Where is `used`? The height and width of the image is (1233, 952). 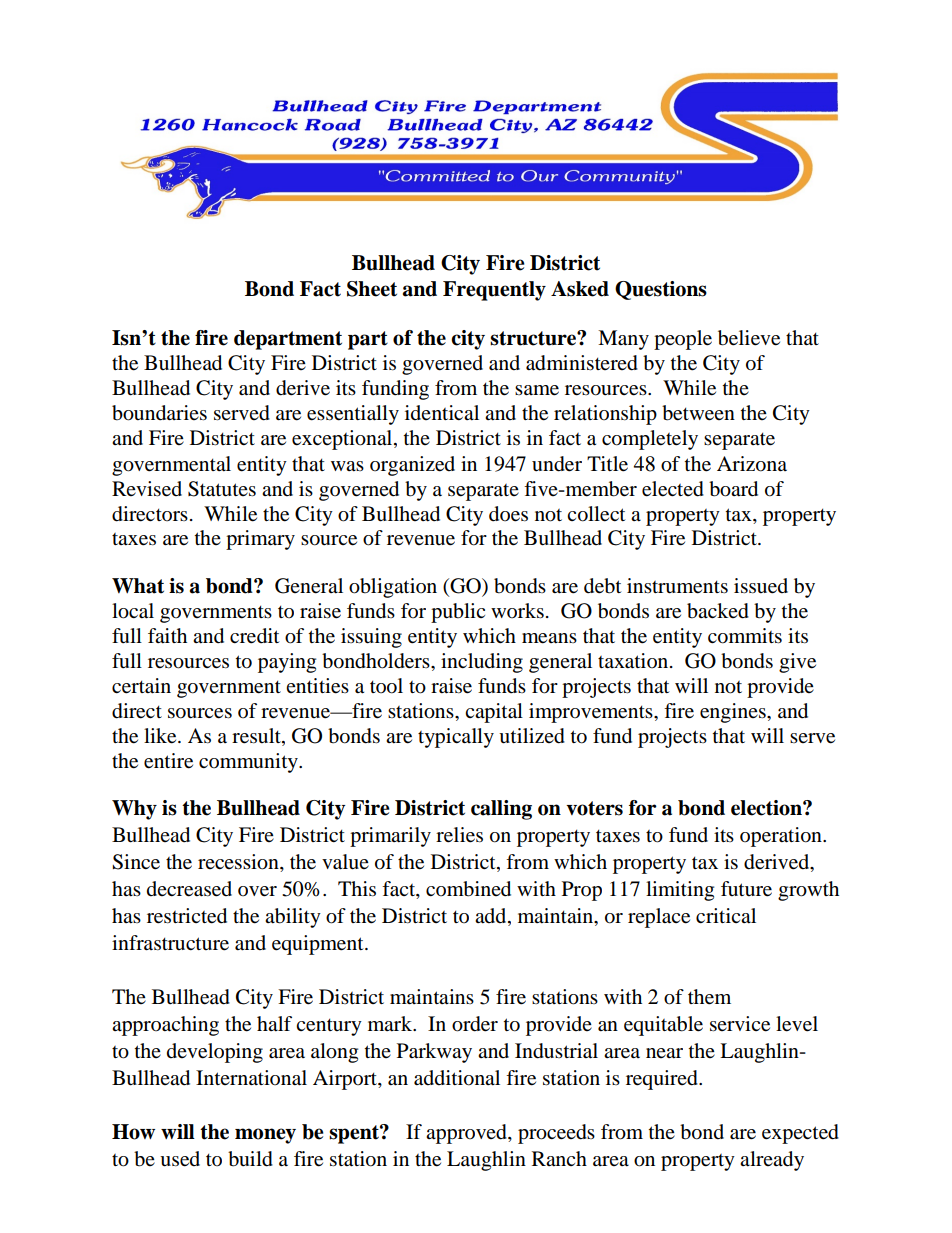
used is located at coordinates (180, 1159).
